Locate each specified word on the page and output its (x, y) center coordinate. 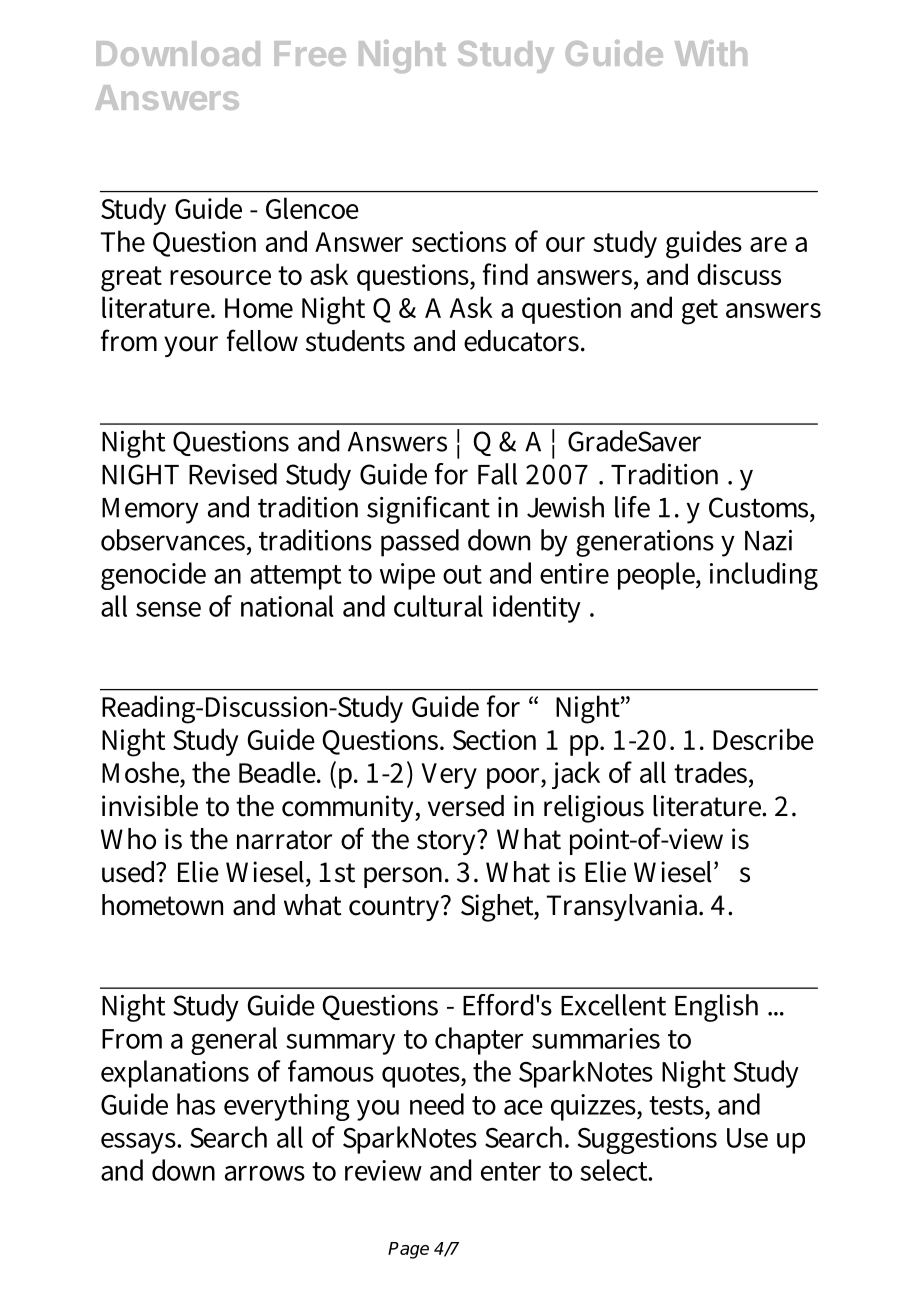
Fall (497, 474)
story (448, 842)
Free (310, 53)
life (632, 507)
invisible (150, 806)
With (711, 53)
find (505, 274)
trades (712, 772)
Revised (233, 474)
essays (140, 1143)
